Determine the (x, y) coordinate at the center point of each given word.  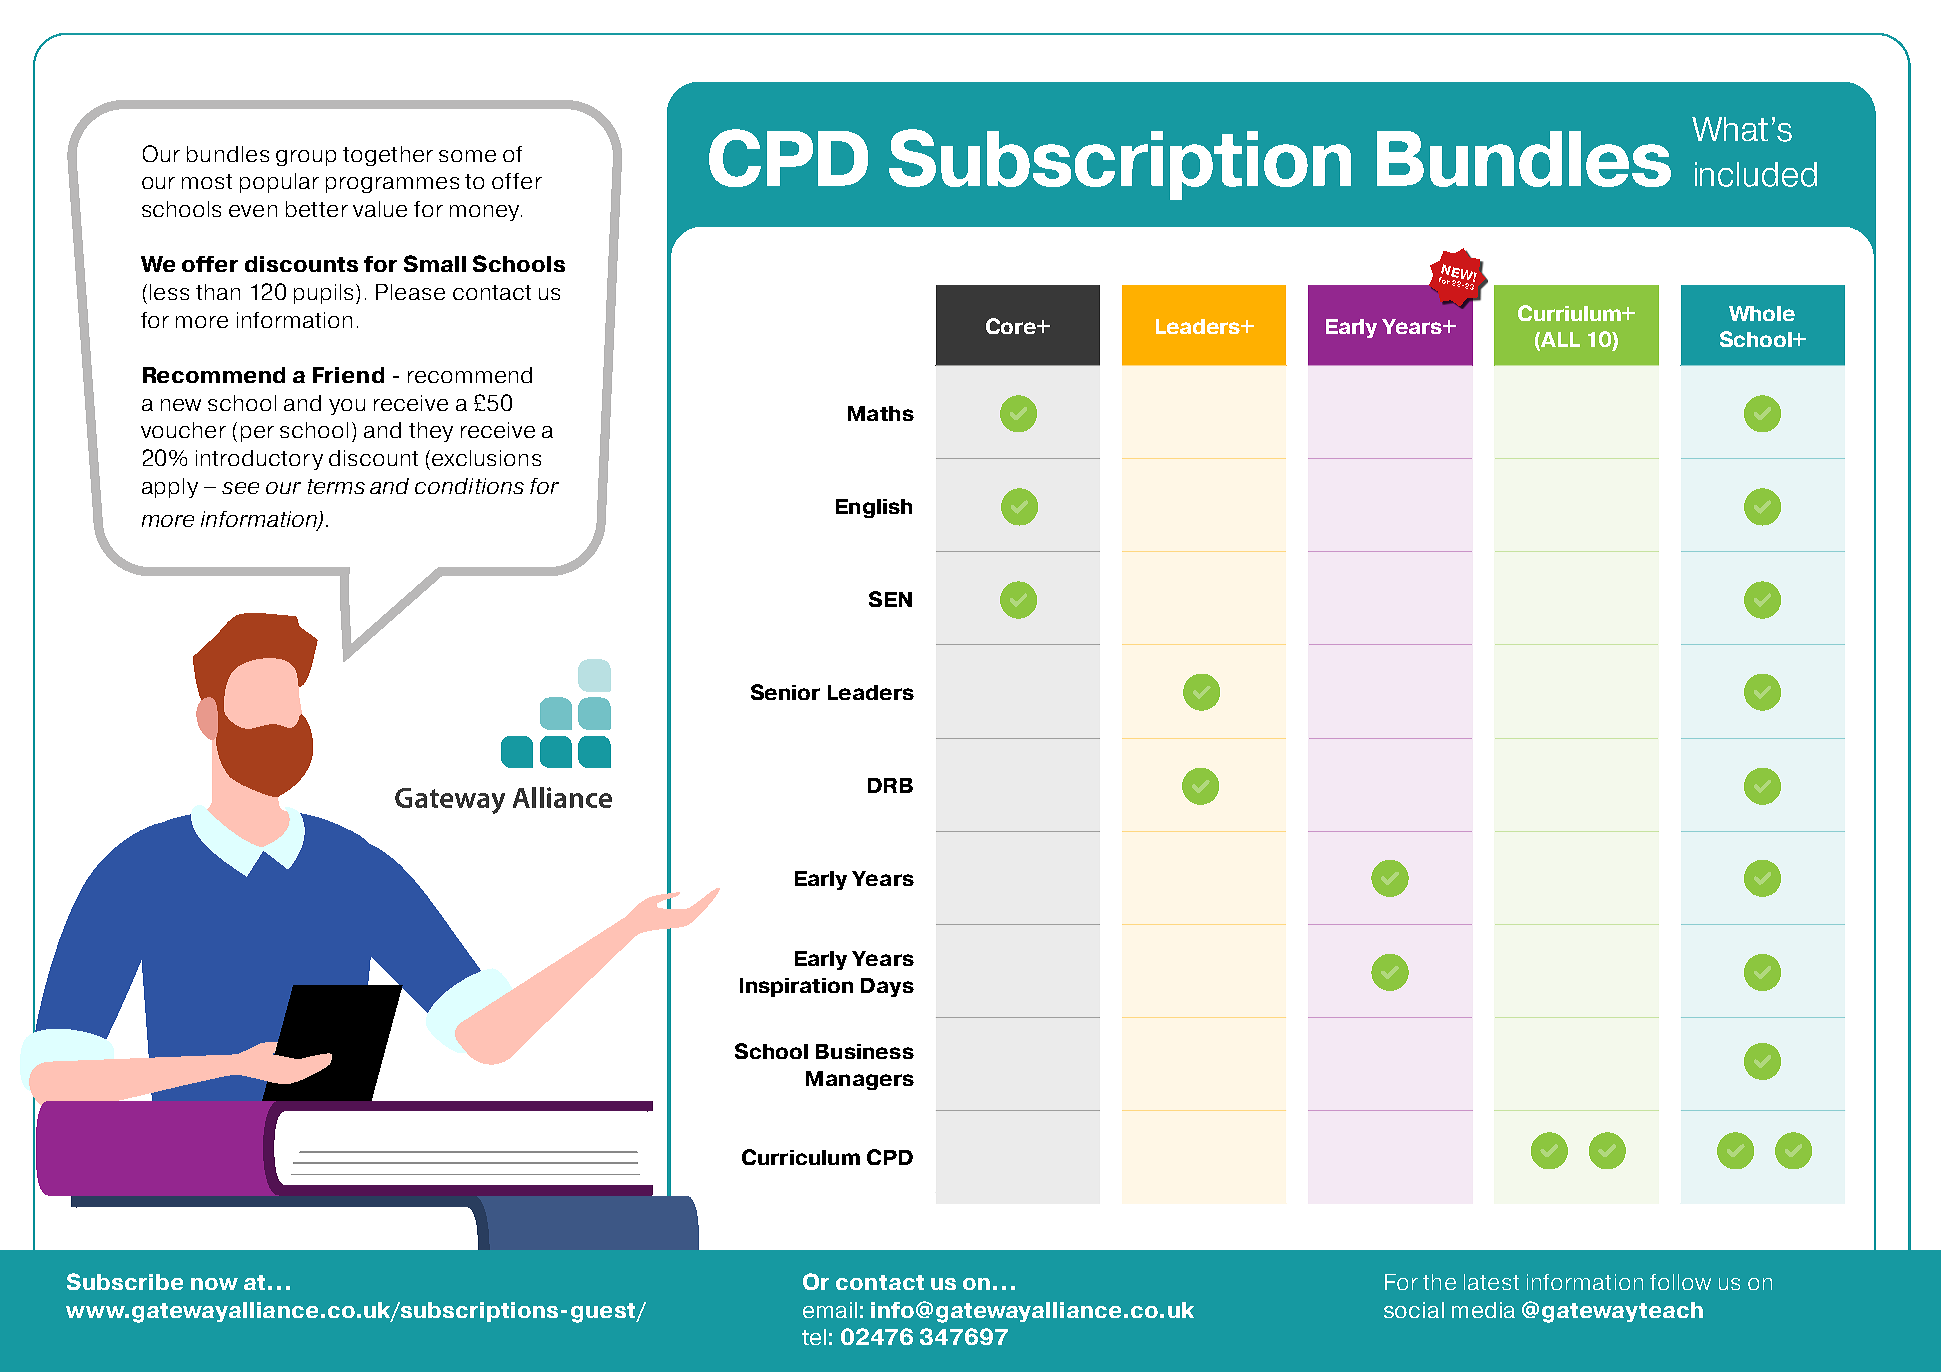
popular (279, 183)
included (1756, 174)
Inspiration (796, 987)
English (874, 508)
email (830, 1310)
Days (887, 987)
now (214, 1284)
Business (865, 1051)
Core (1012, 326)
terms (336, 486)
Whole (1762, 313)
